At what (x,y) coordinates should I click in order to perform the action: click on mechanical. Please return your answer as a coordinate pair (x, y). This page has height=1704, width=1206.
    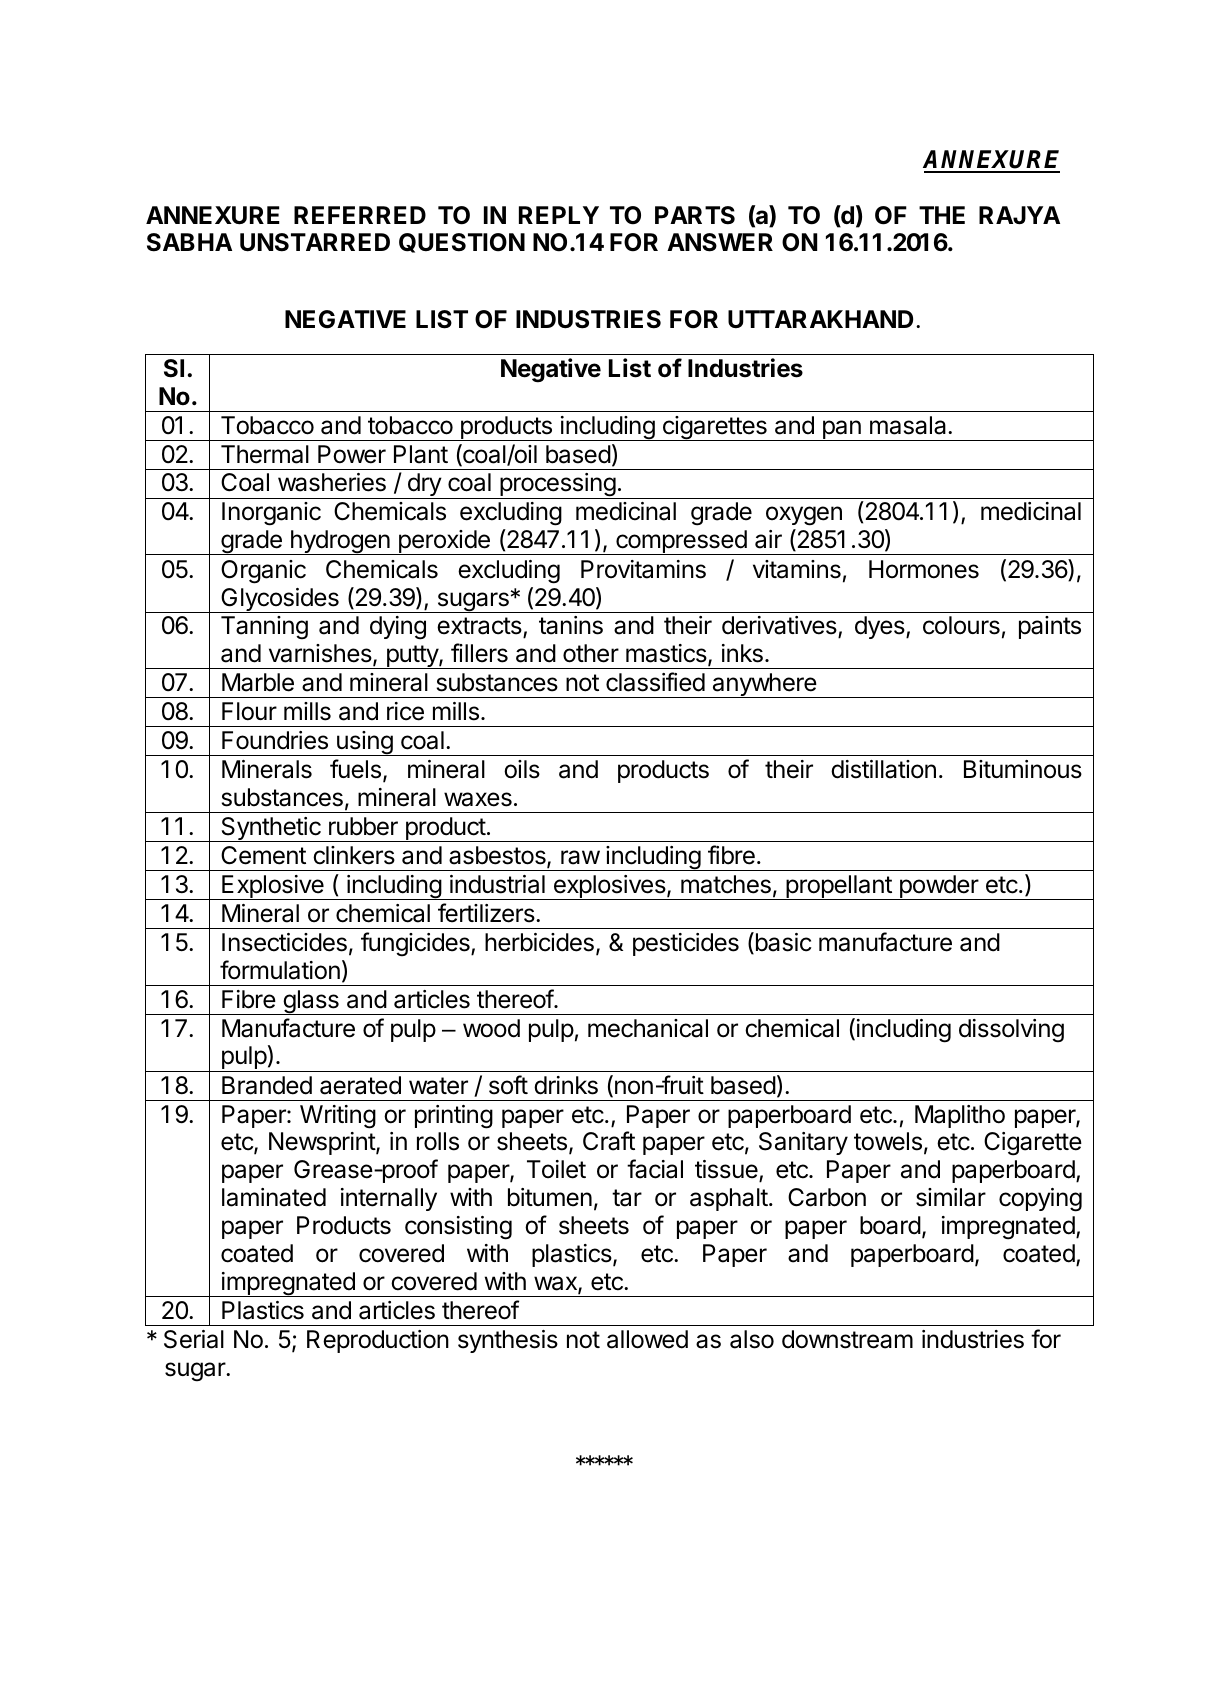
    Looking at the image, I should click on (648, 1028).
